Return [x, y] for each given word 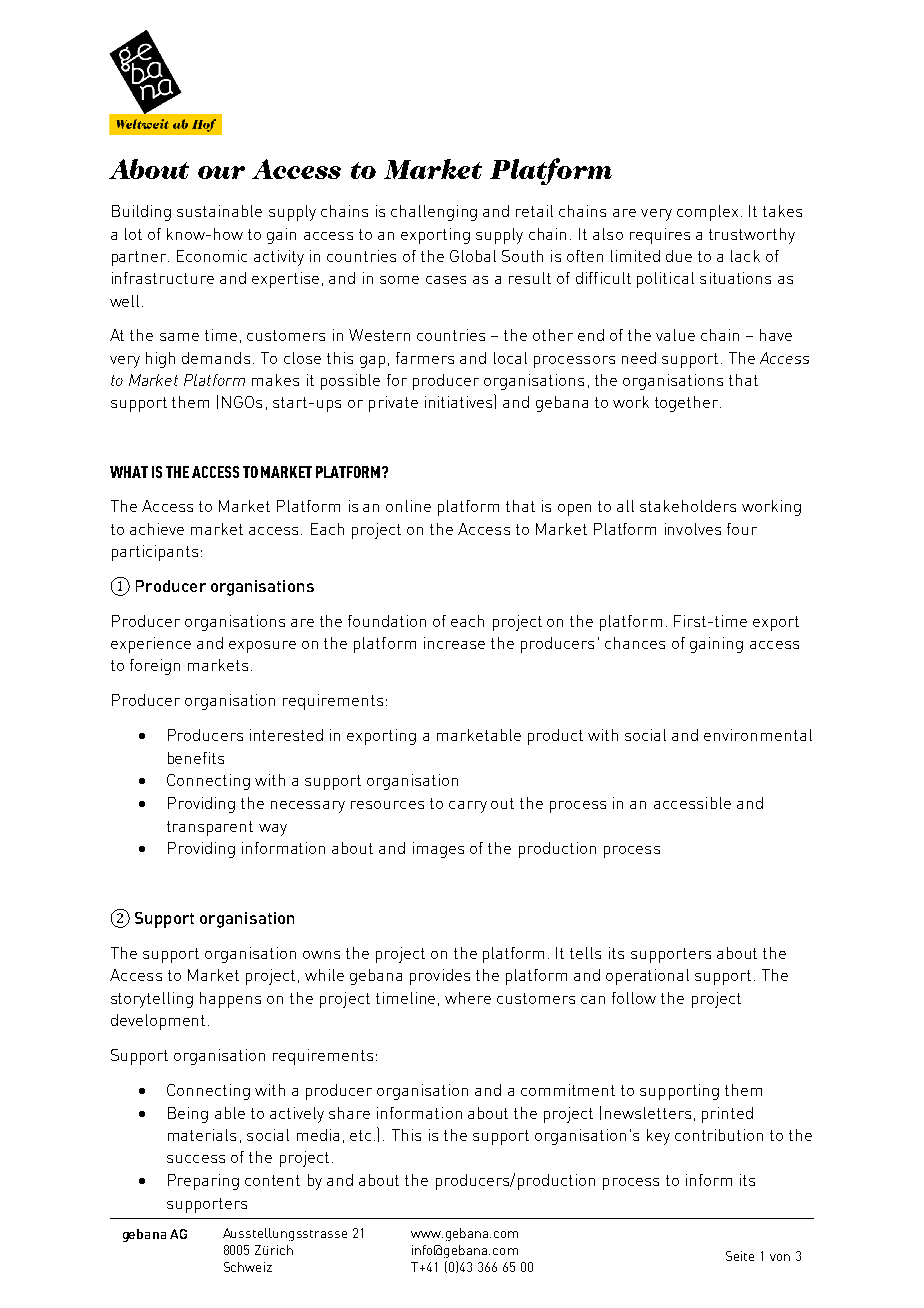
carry [468, 807]
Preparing [203, 1182]
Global [473, 256]
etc [360, 1135]
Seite [740, 1256]
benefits [196, 758]
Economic [212, 256]
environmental [758, 735]
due [679, 256]
